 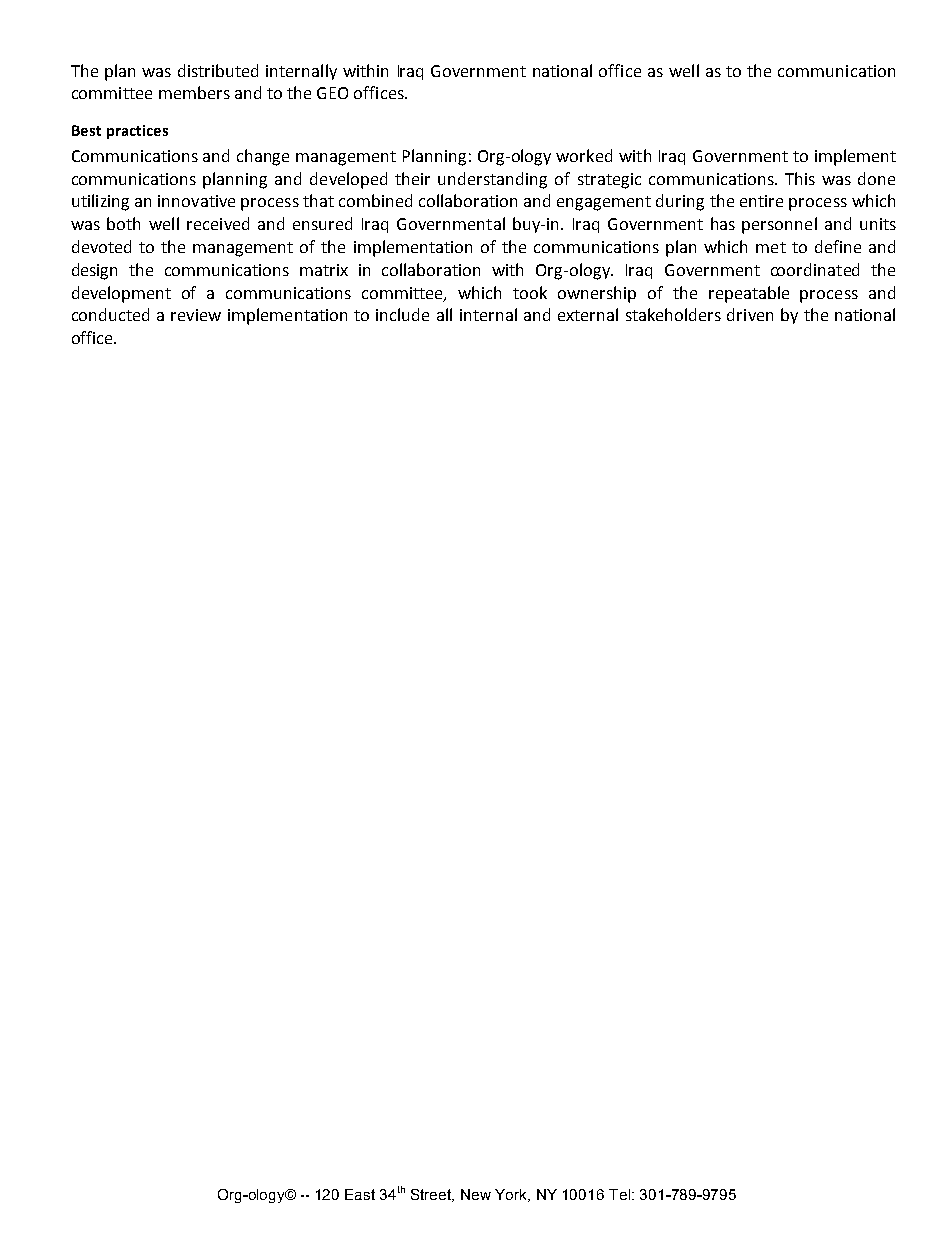 What do you see at coordinates (360, 1194) in the screenshot?
I see `East` at bounding box center [360, 1194].
